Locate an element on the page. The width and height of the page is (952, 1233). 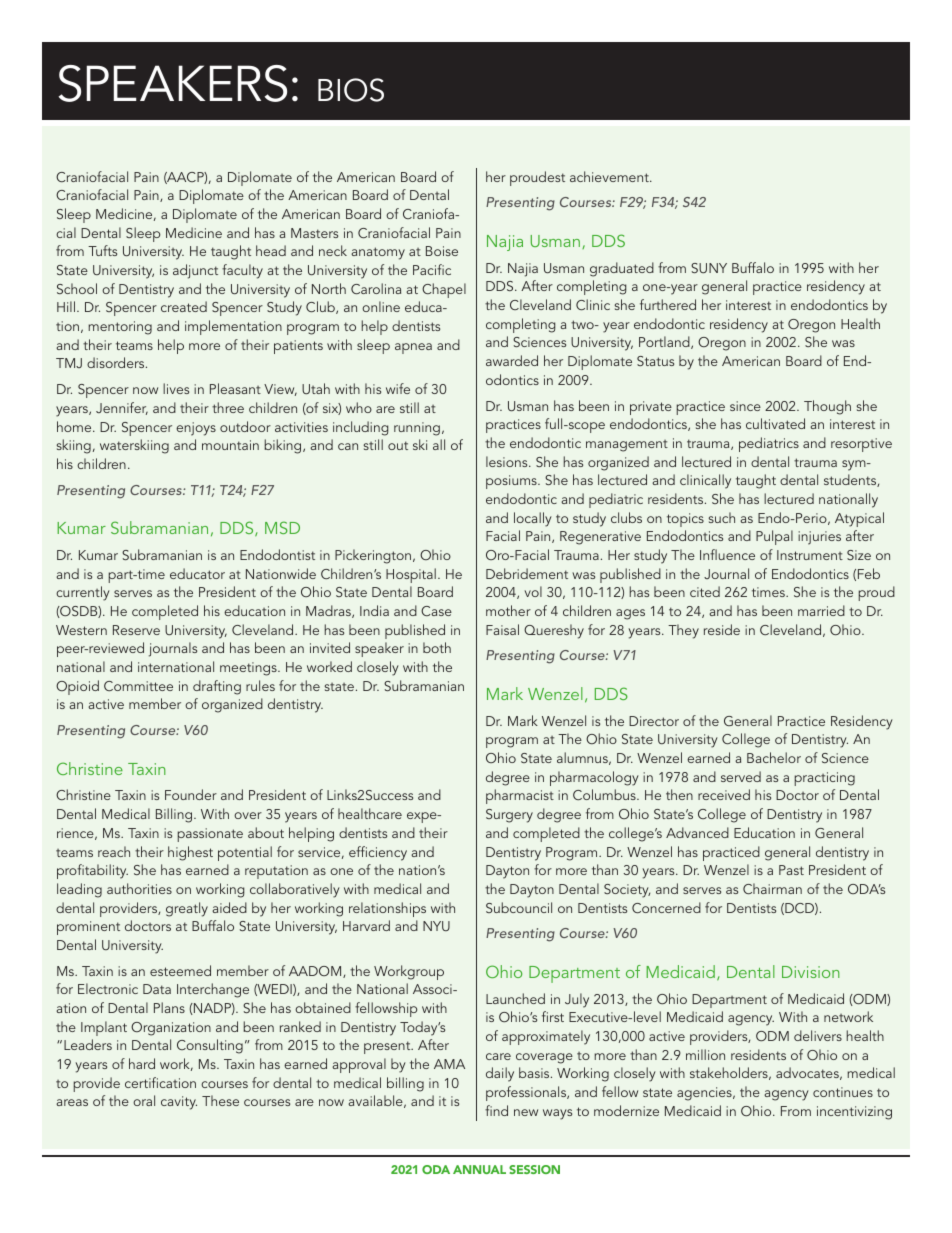
Founder is located at coordinates (191, 794).
